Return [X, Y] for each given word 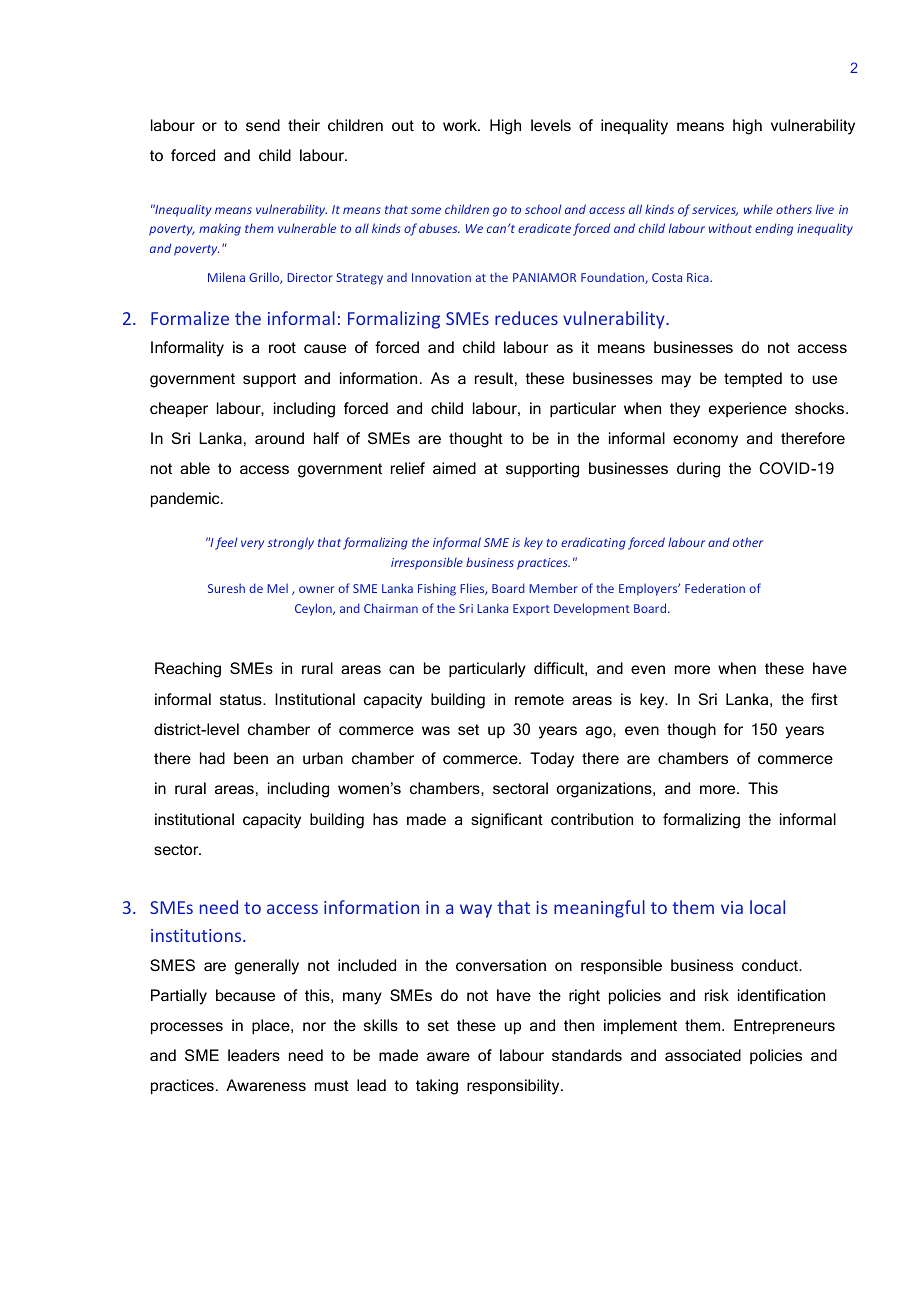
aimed [454, 468]
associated [703, 1055]
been [251, 758]
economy [705, 441]
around [279, 438]
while [758, 209]
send [263, 125]
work [461, 125]
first [824, 699]
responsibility [514, 1087]
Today [552, 760]
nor [314, 1026]
